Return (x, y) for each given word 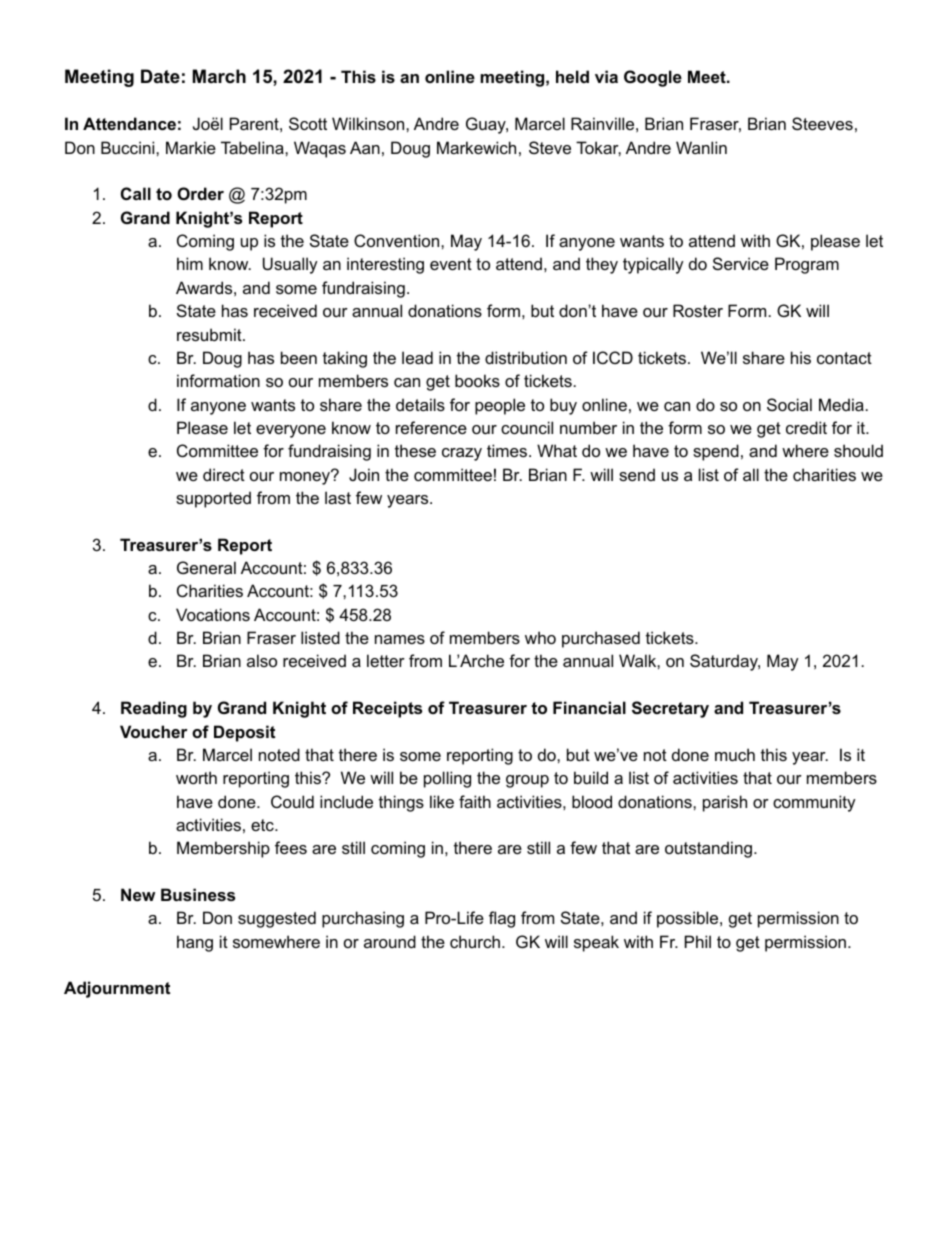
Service (741, 263)
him (190, 263)
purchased (601, 639)
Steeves (822, 123)
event (451, 264)
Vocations (213, 614)
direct (224, 474)
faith (475, 801)
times (508, 450)
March (219, 76)
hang (195, 943)
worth (196, 777)
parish (725, 803)
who (540, 637)
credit (806, 427)
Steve (550, 147)
